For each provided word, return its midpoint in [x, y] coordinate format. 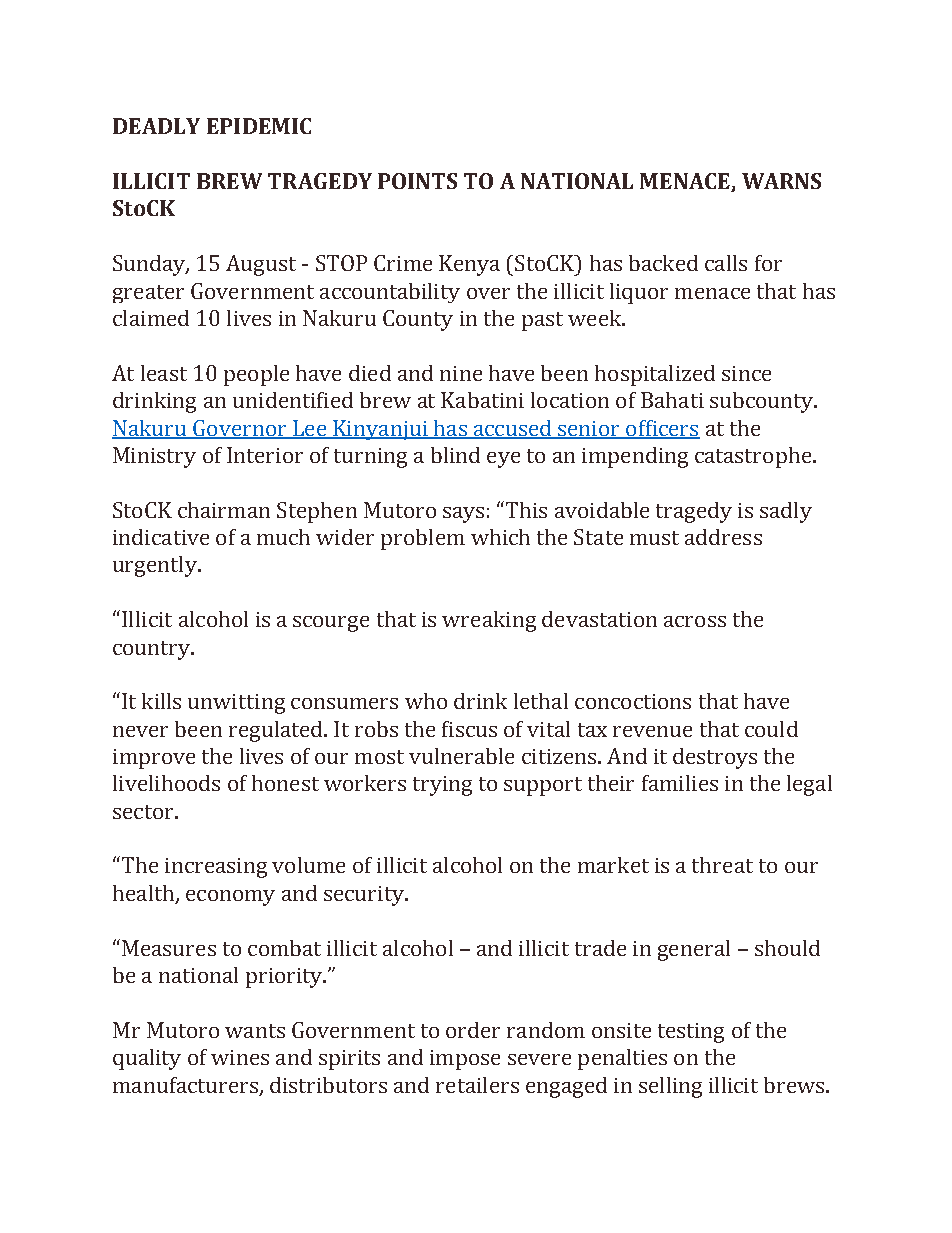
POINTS [417, 181]
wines [240, 1057]
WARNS [781, 181]
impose [465, 1060]
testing [691, 1033]
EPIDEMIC [259, 126]
